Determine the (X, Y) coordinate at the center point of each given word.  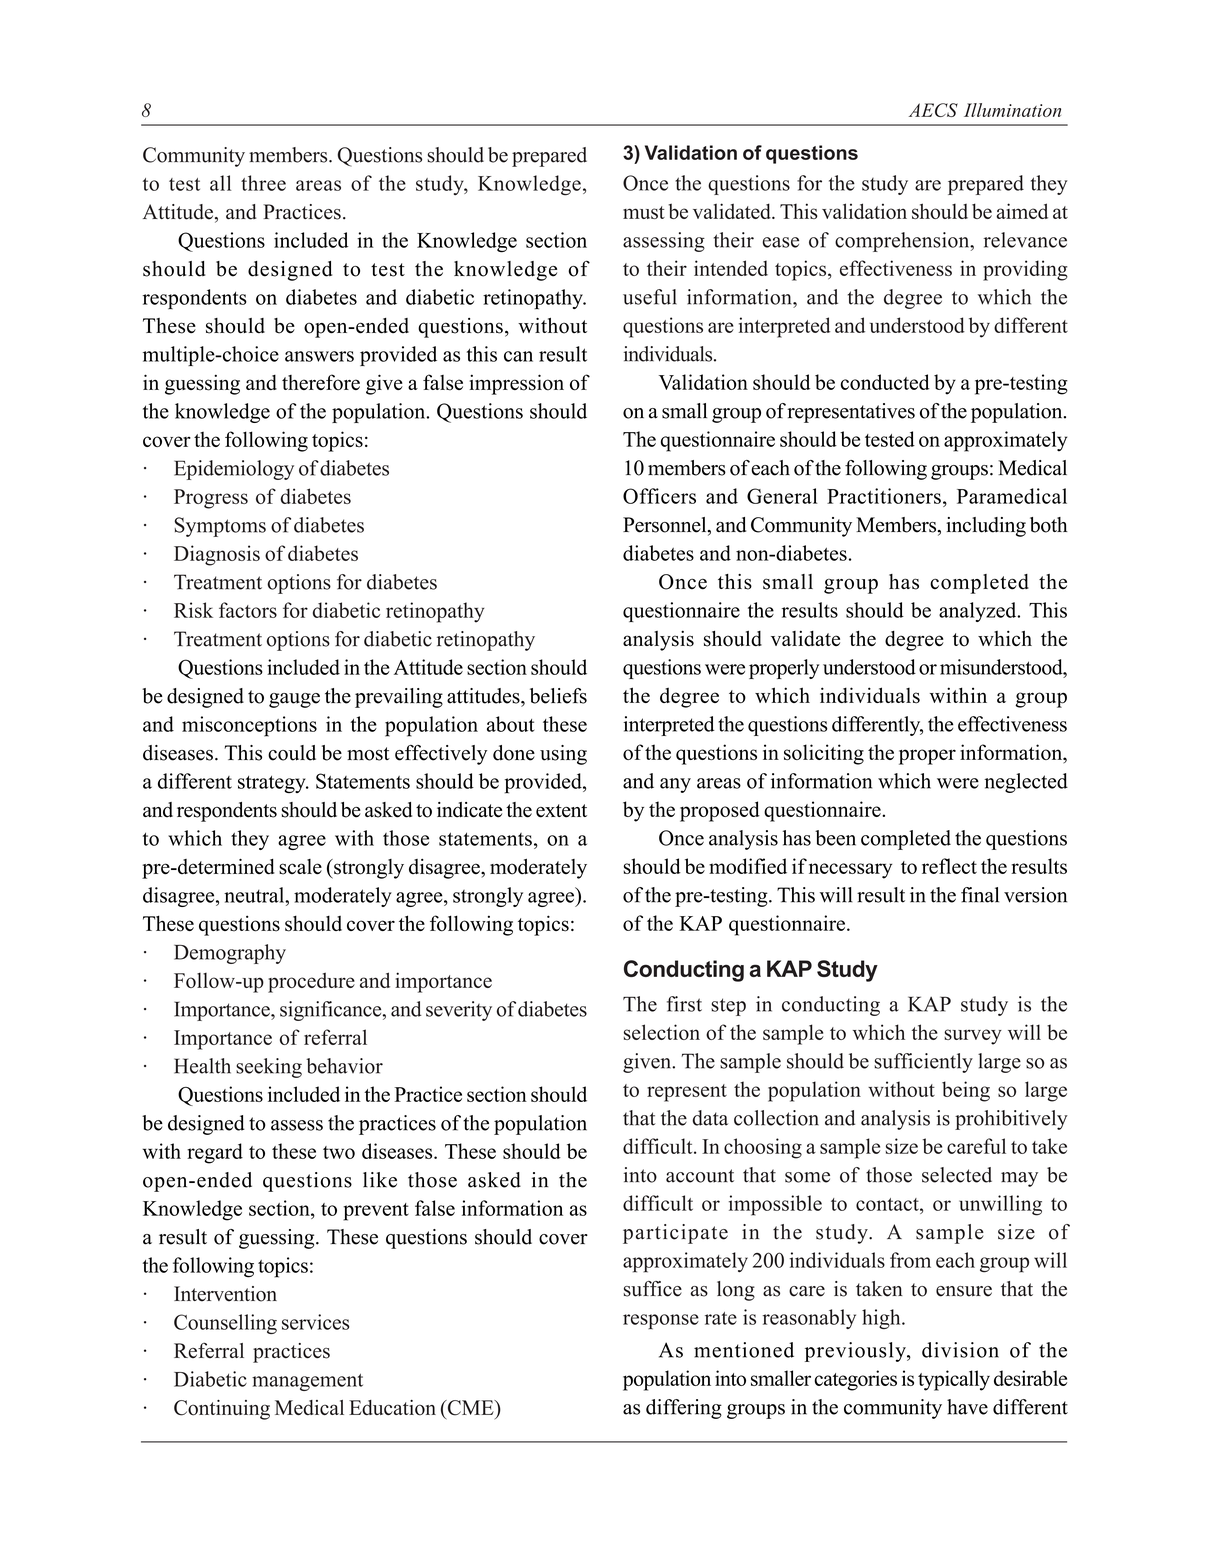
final (980, 895)
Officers (659, 496)
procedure (311, 982)
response (661, 1321)
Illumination (1012, 110)
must (644, 212)
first (684, 1004)
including (986, 527)
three (263, 183)
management (307, 1382)
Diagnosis (217, 555)
